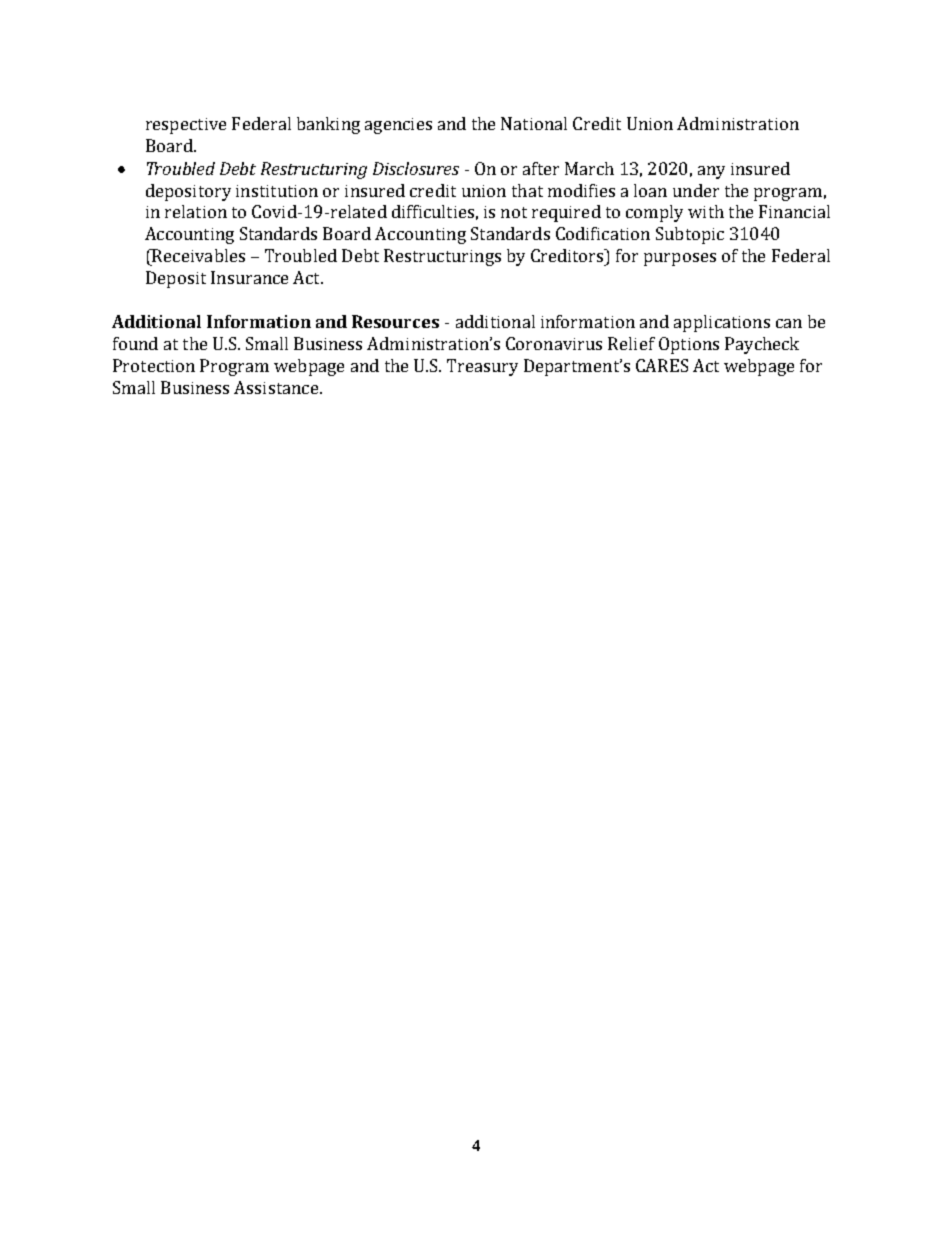  Describe the element at coordinates (603, 233) in the screenshot. I see `Codification` at that location.
